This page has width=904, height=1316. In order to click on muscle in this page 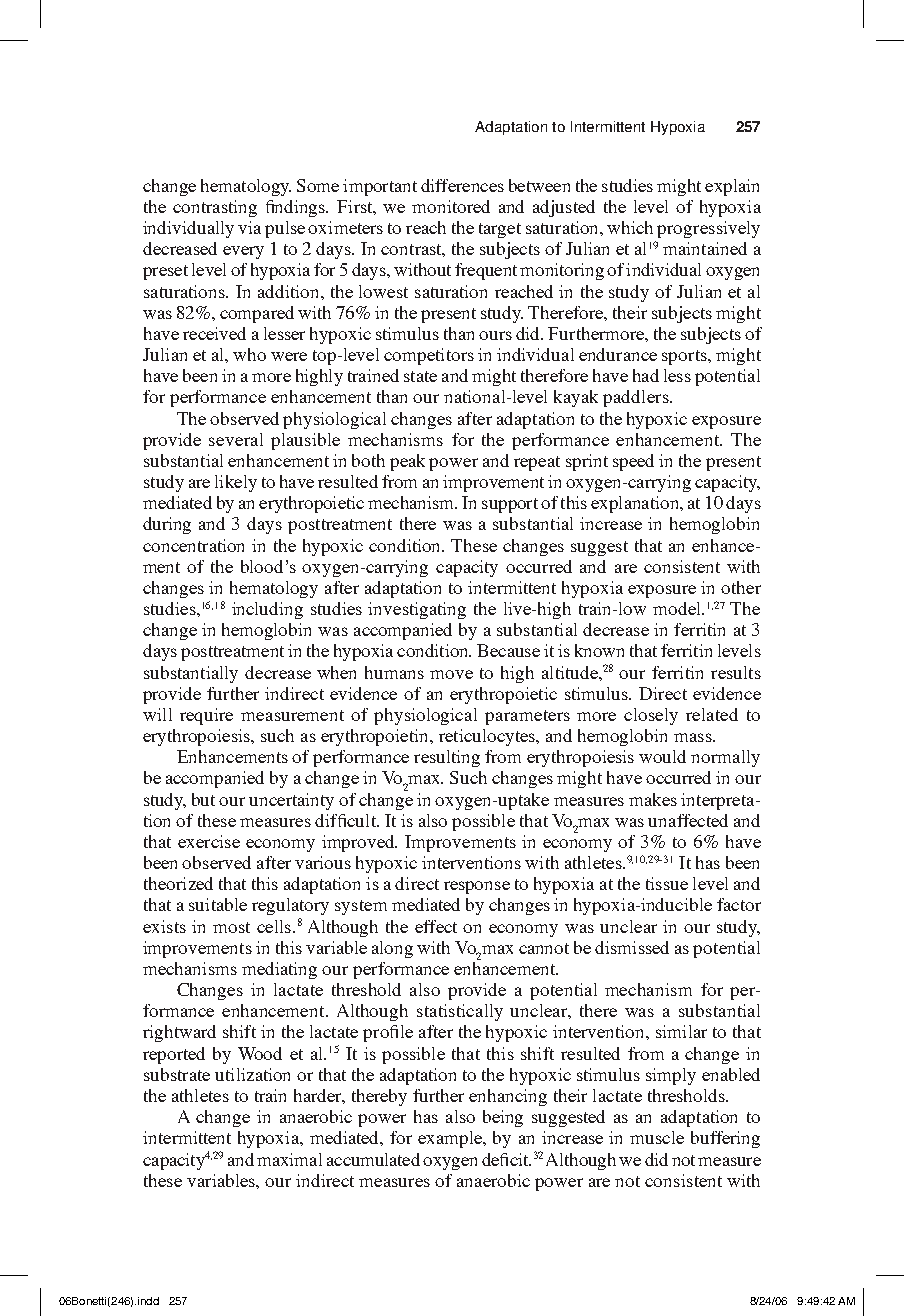, I will do `click(657, 1137)`.
